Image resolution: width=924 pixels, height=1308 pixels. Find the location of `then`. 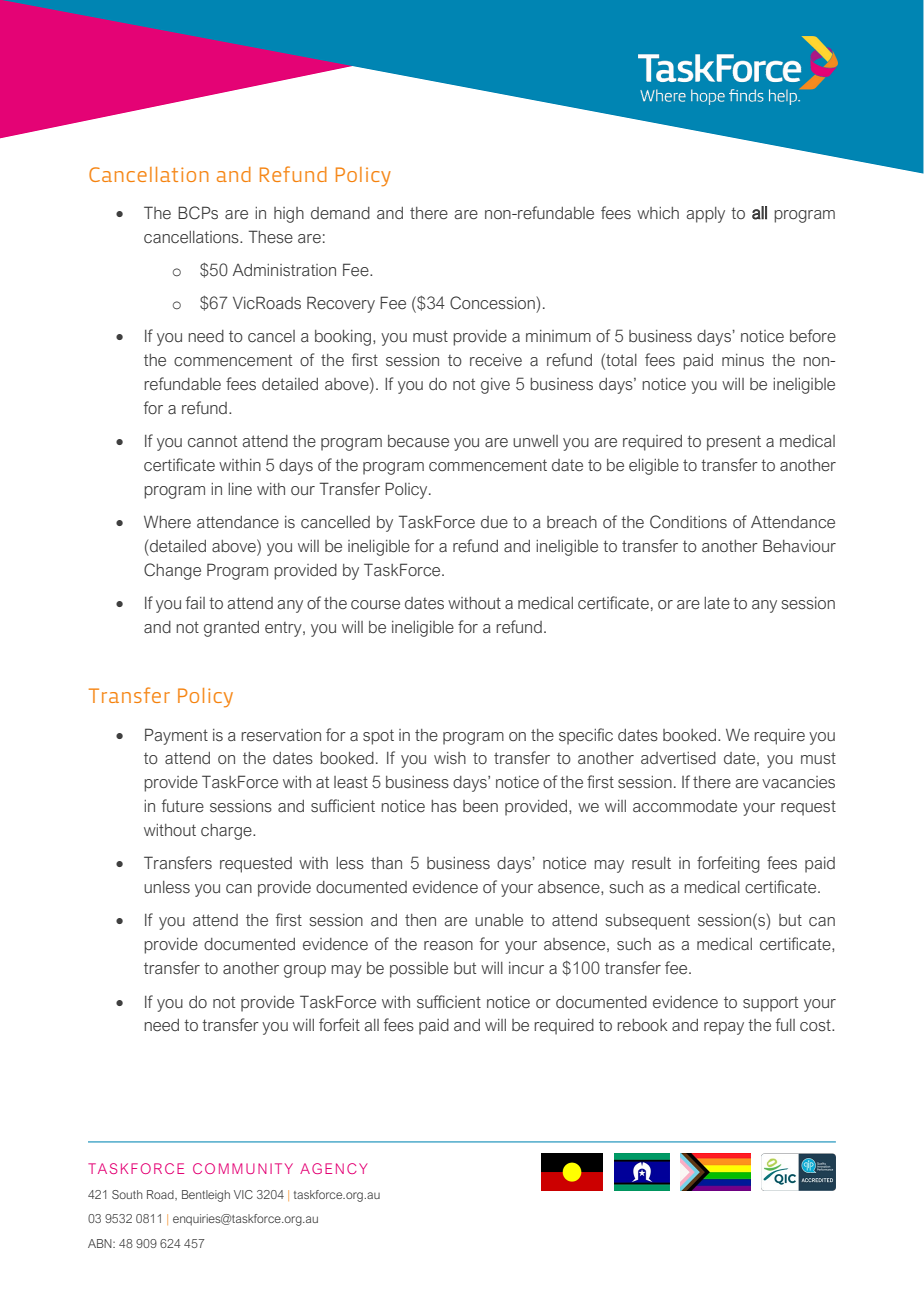

then is located at coordinates (420, 920).
